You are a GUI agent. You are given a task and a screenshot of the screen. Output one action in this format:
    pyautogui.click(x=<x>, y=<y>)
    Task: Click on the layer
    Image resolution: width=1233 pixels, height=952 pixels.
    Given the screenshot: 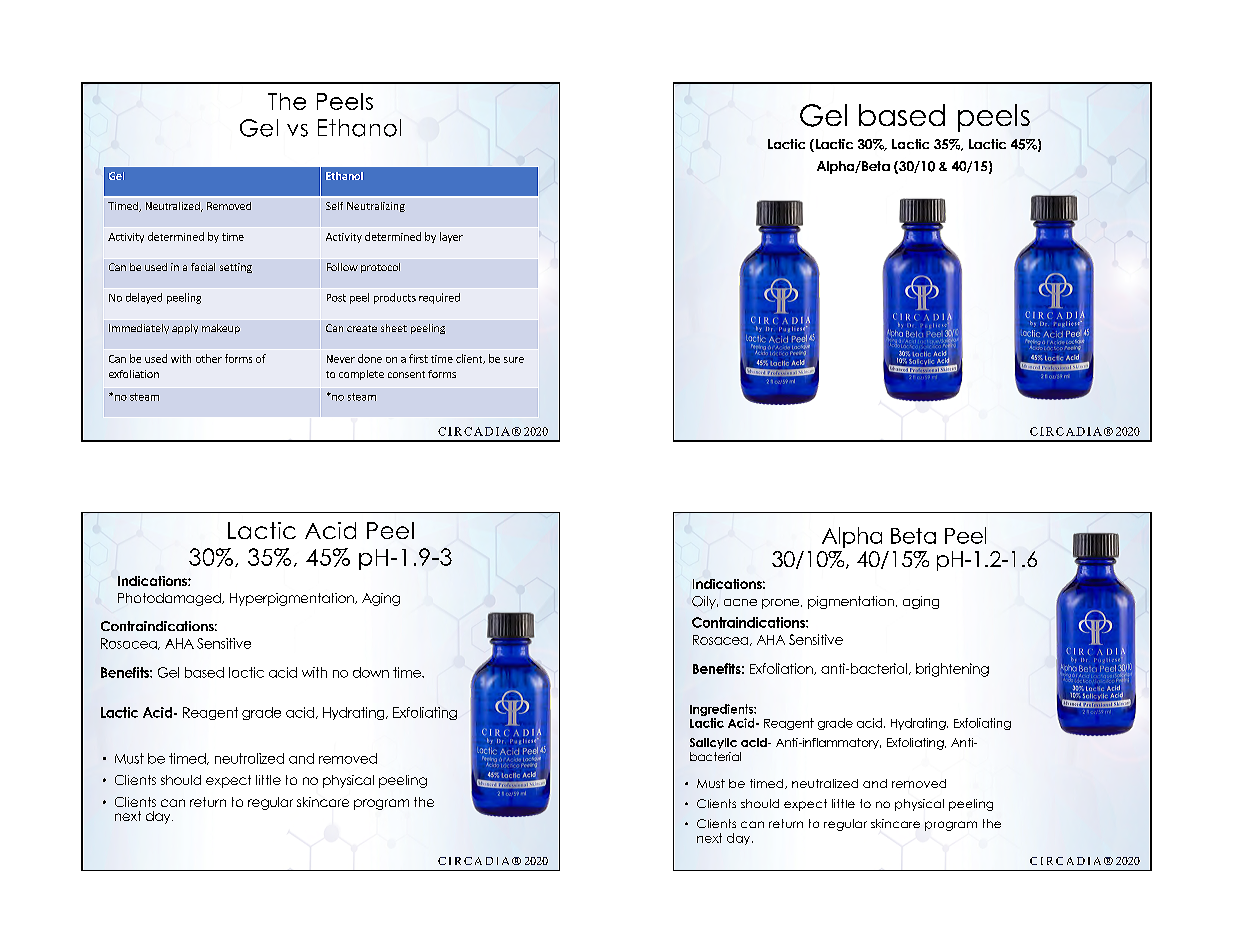 What is the action you would take?
    pyautogui.click(x=451, y=237)
